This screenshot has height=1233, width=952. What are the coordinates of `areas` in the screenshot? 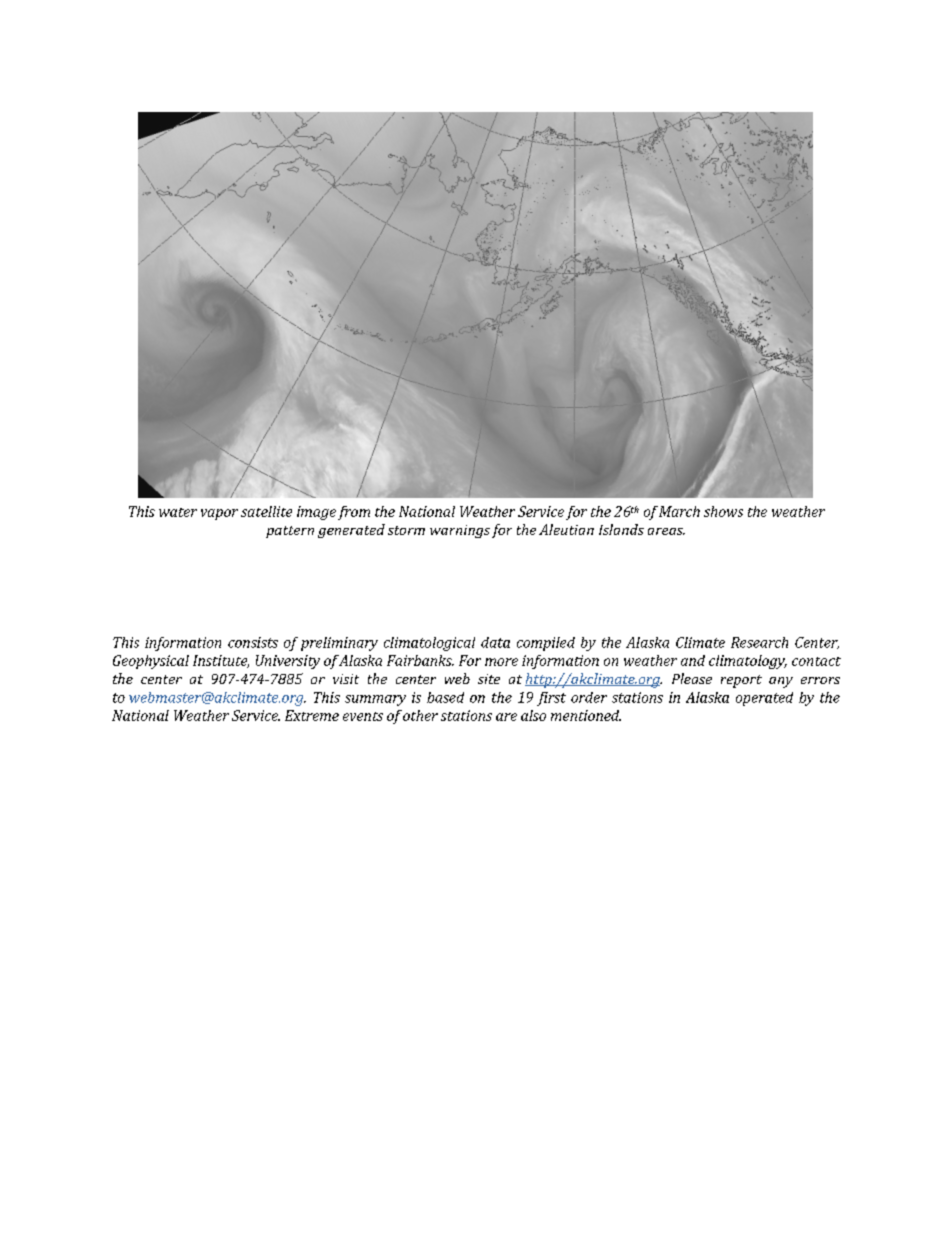 It's located at (666, 531).
